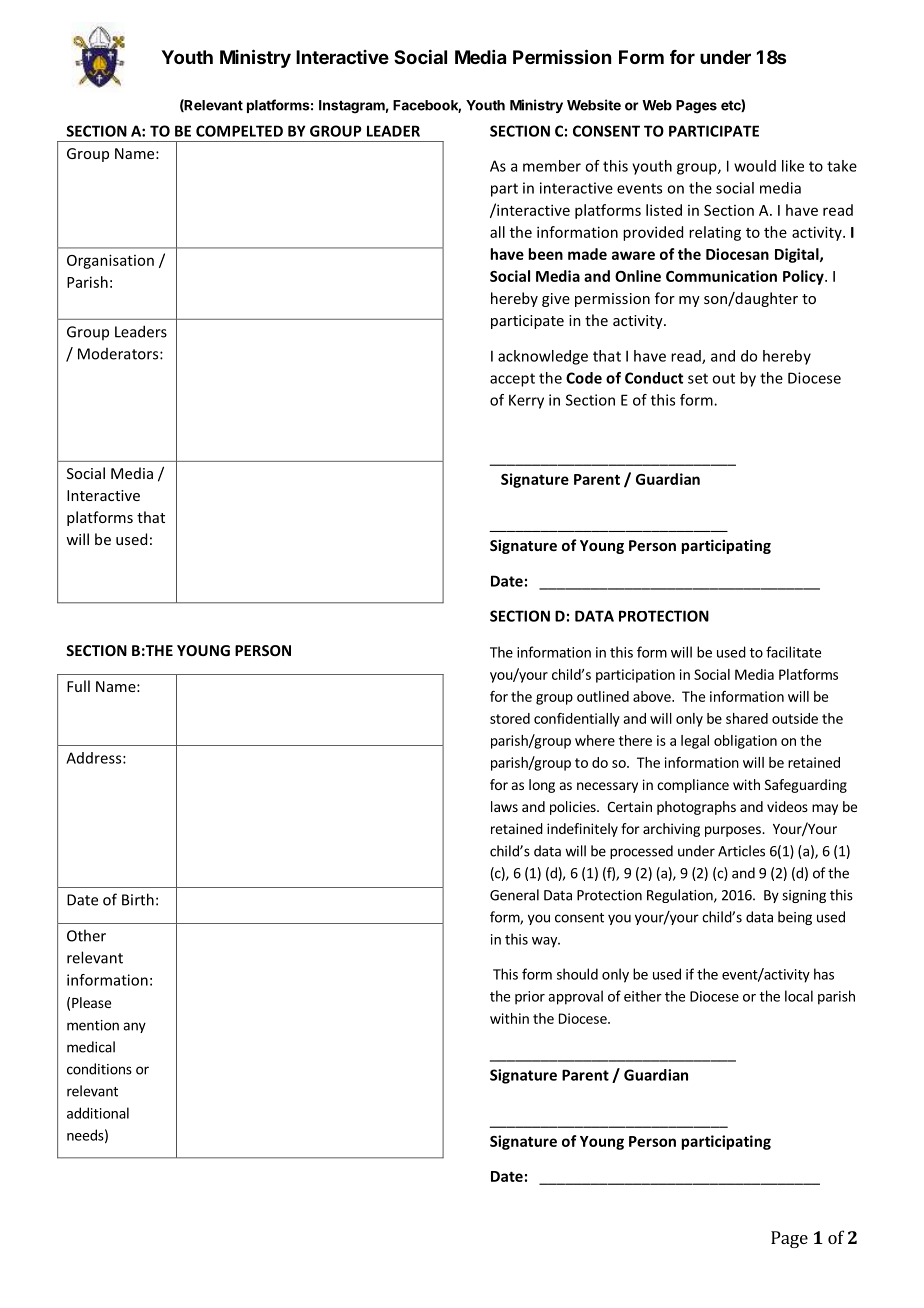 This image has width=924, height=1308. I want to click on facilitate, so click(793, 652).
